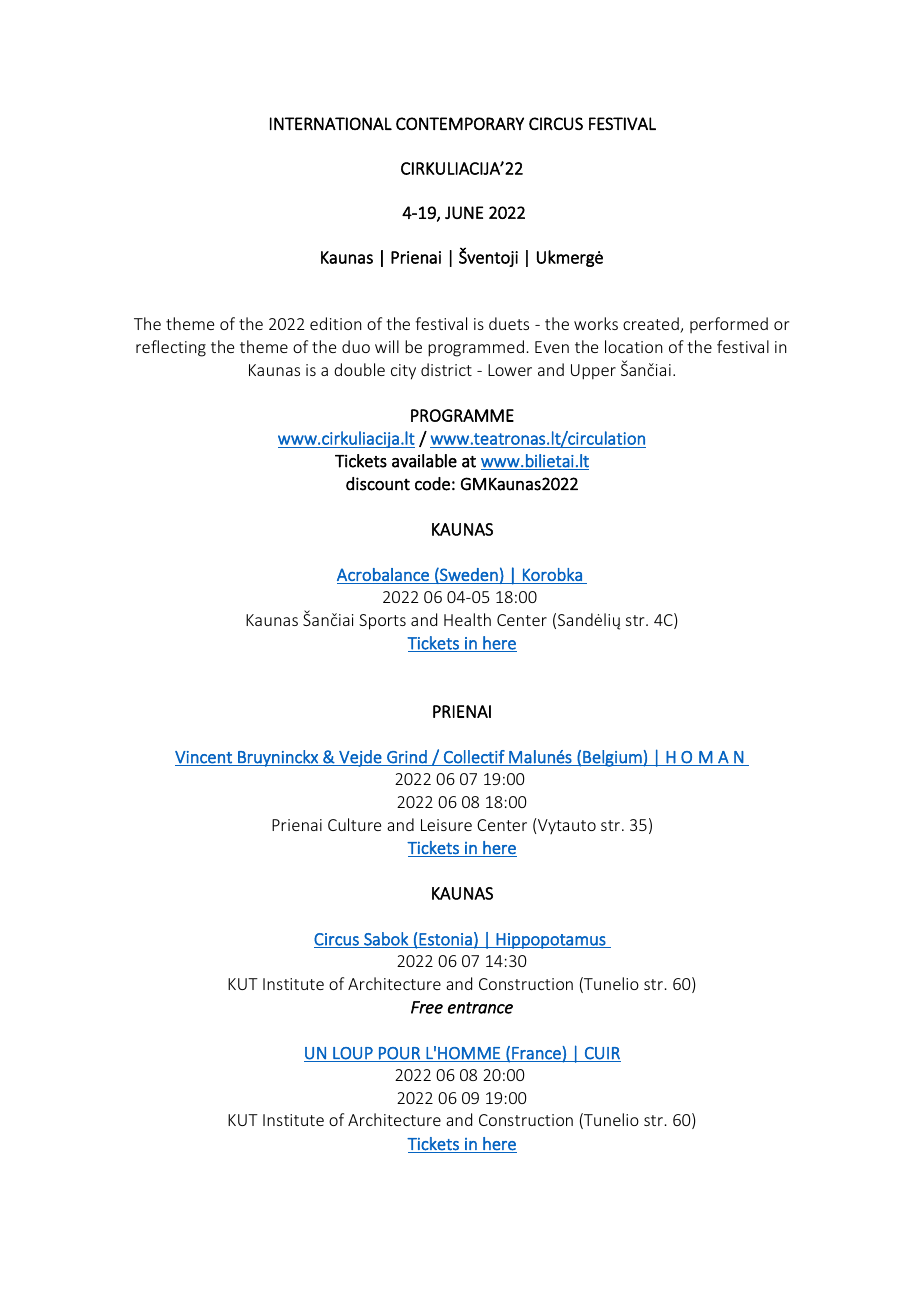 This image has width=924, height=1308. What do you see at coordinates (634, 346) in the image?
I see `location` at bounding box center [634, 346].
